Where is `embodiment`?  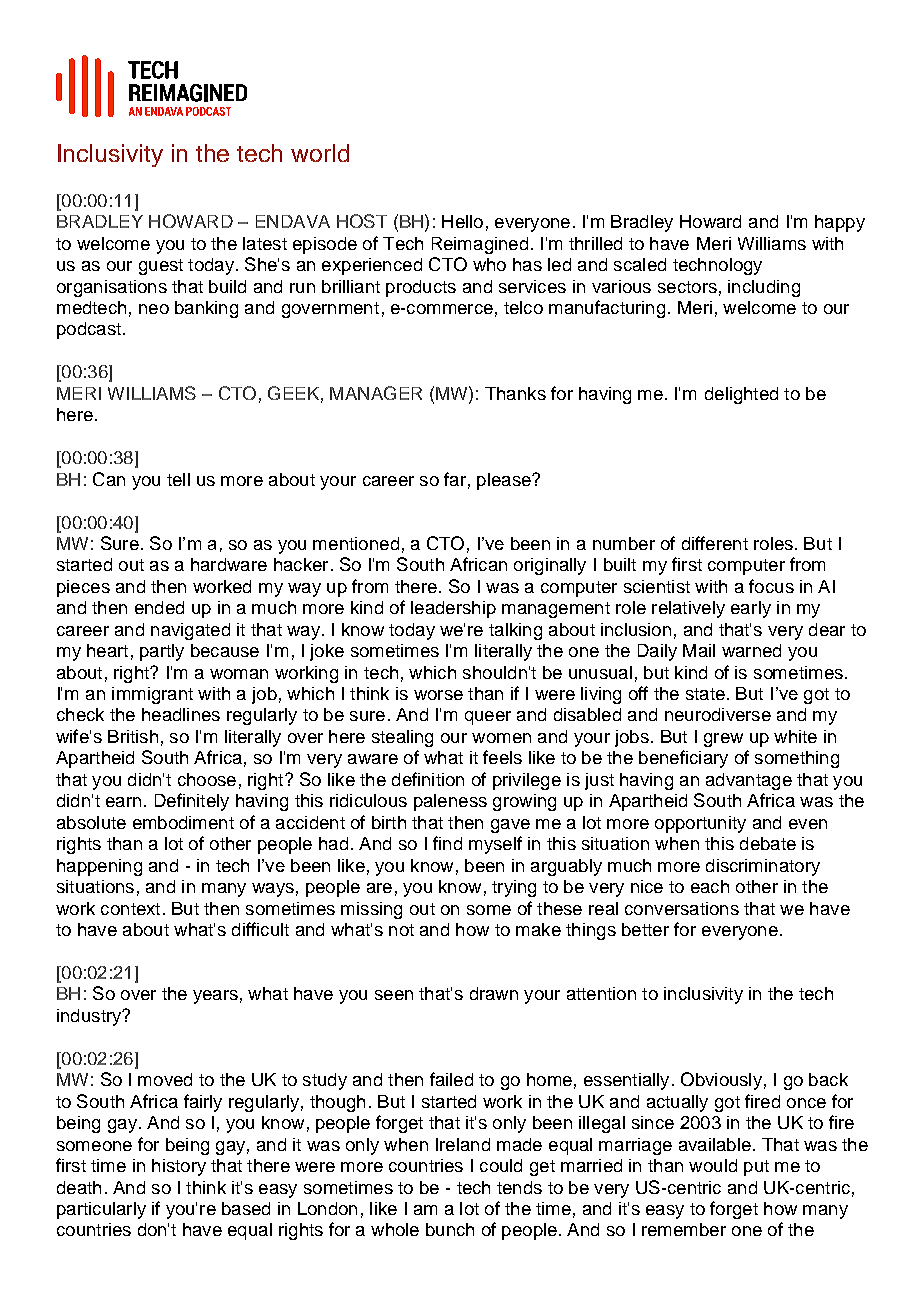
embodiment is located at coordinates (183, 822).
